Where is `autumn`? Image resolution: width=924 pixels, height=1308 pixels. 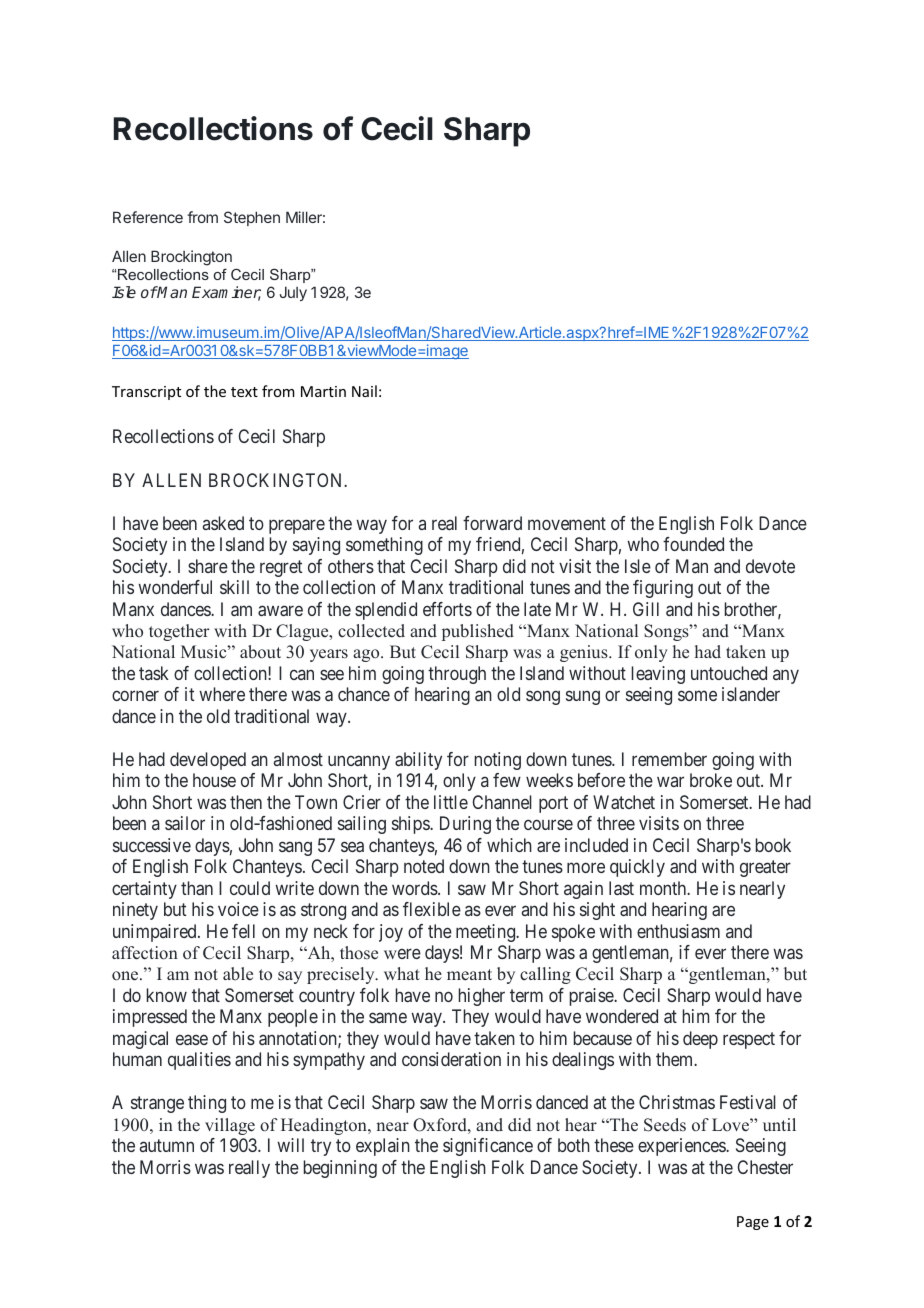
autumn is located at coordinates (167, 1145).
